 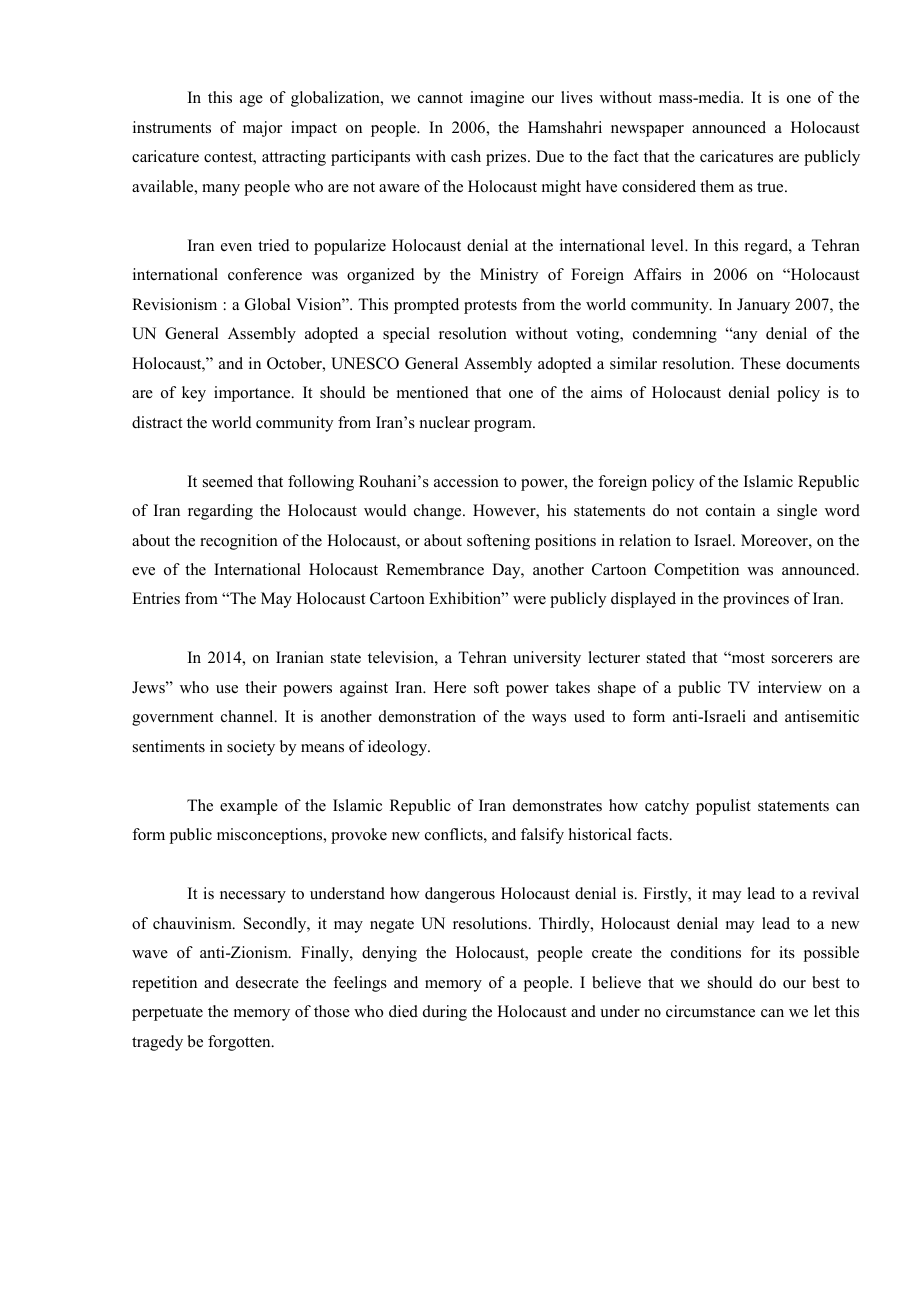 What do you see at coordinates (228, 481) in the page?
I see `seemed` at bounding box center [228, 481].
